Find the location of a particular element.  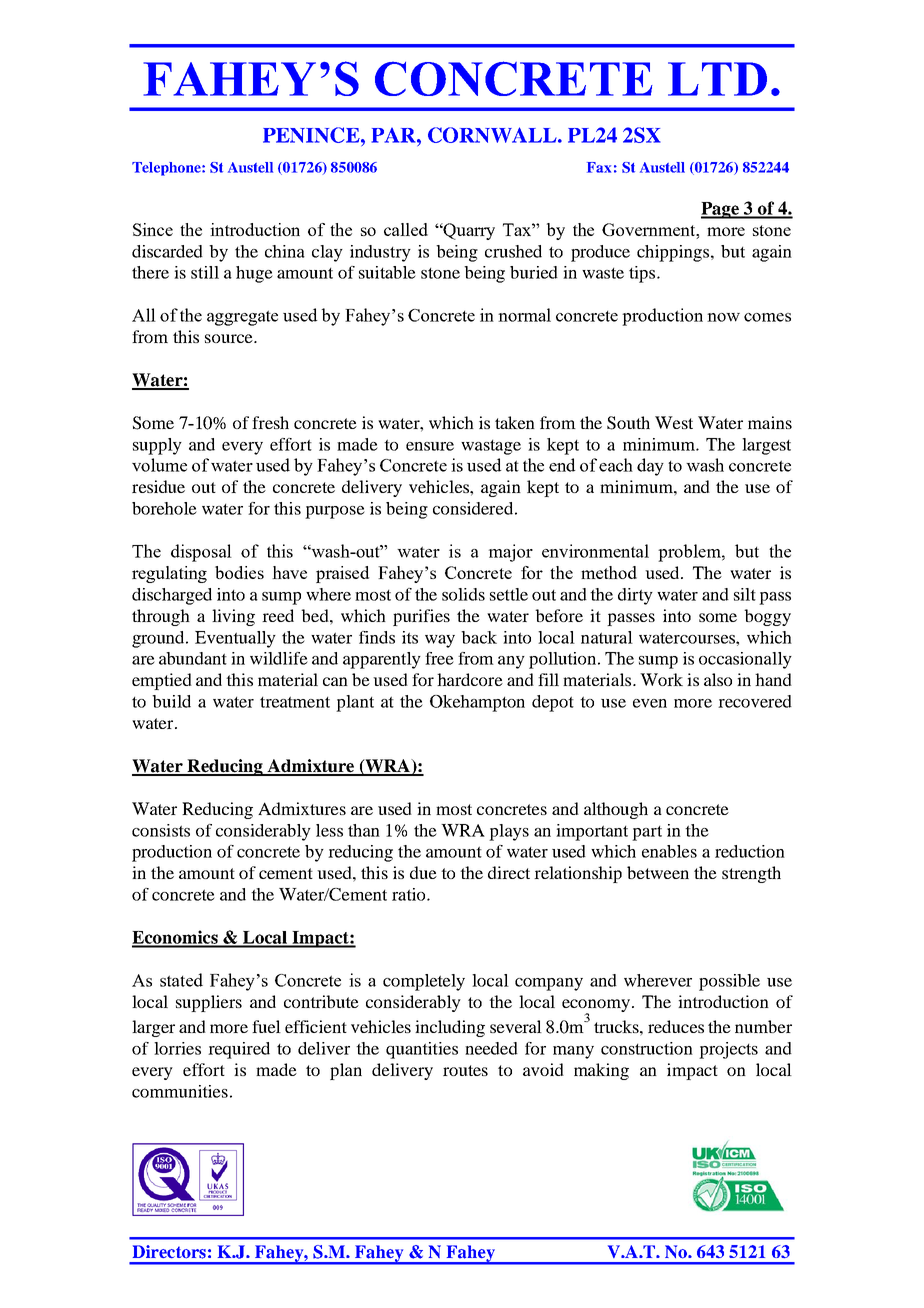

plays is located at coordinates (509, 832).
